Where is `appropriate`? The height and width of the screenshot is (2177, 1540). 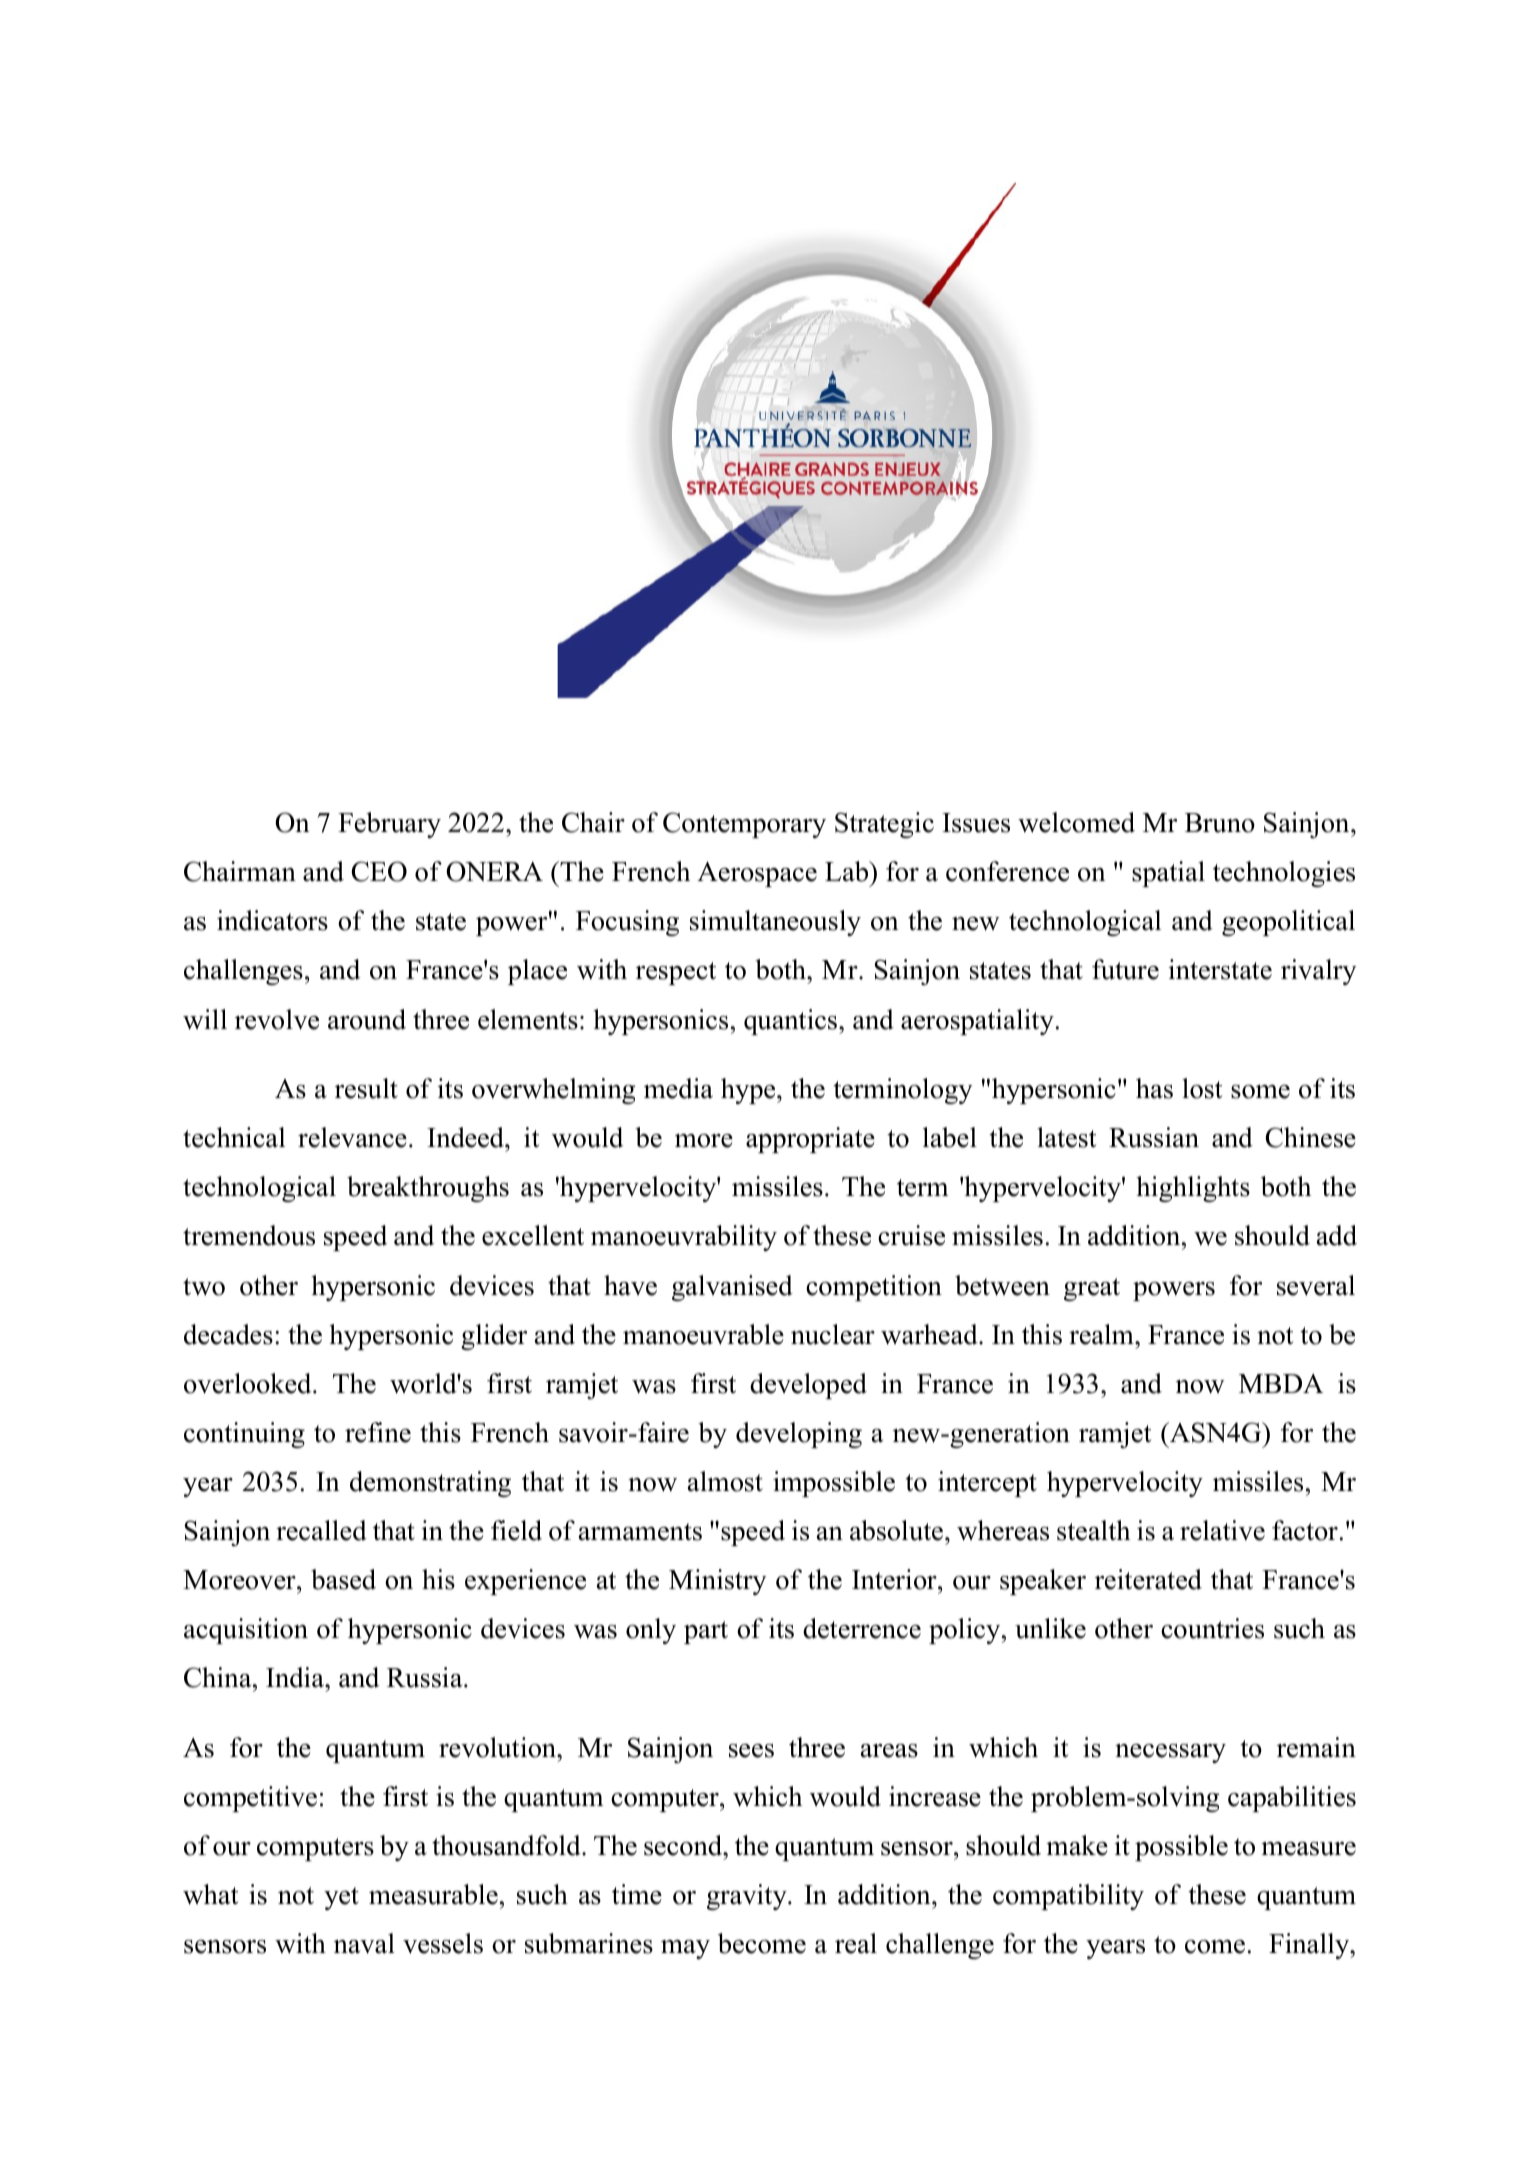 appropriate is located at coordinates (810, 1140).
